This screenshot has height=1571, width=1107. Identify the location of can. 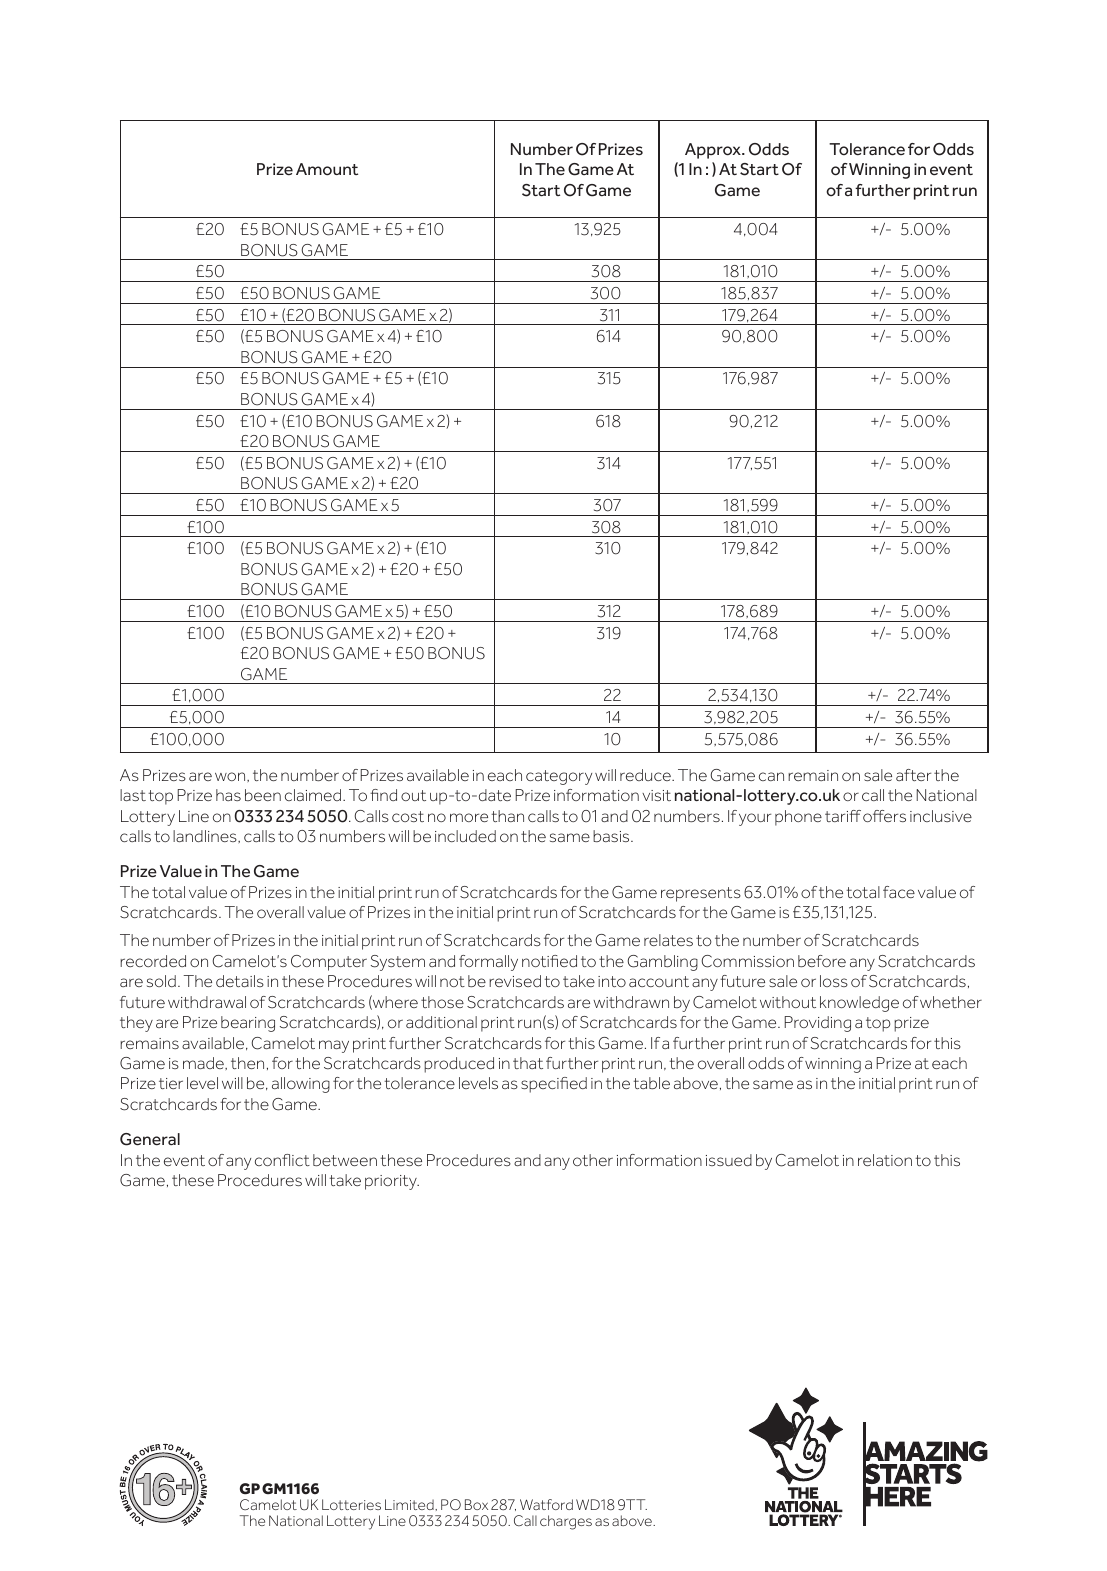
(771, 776).
